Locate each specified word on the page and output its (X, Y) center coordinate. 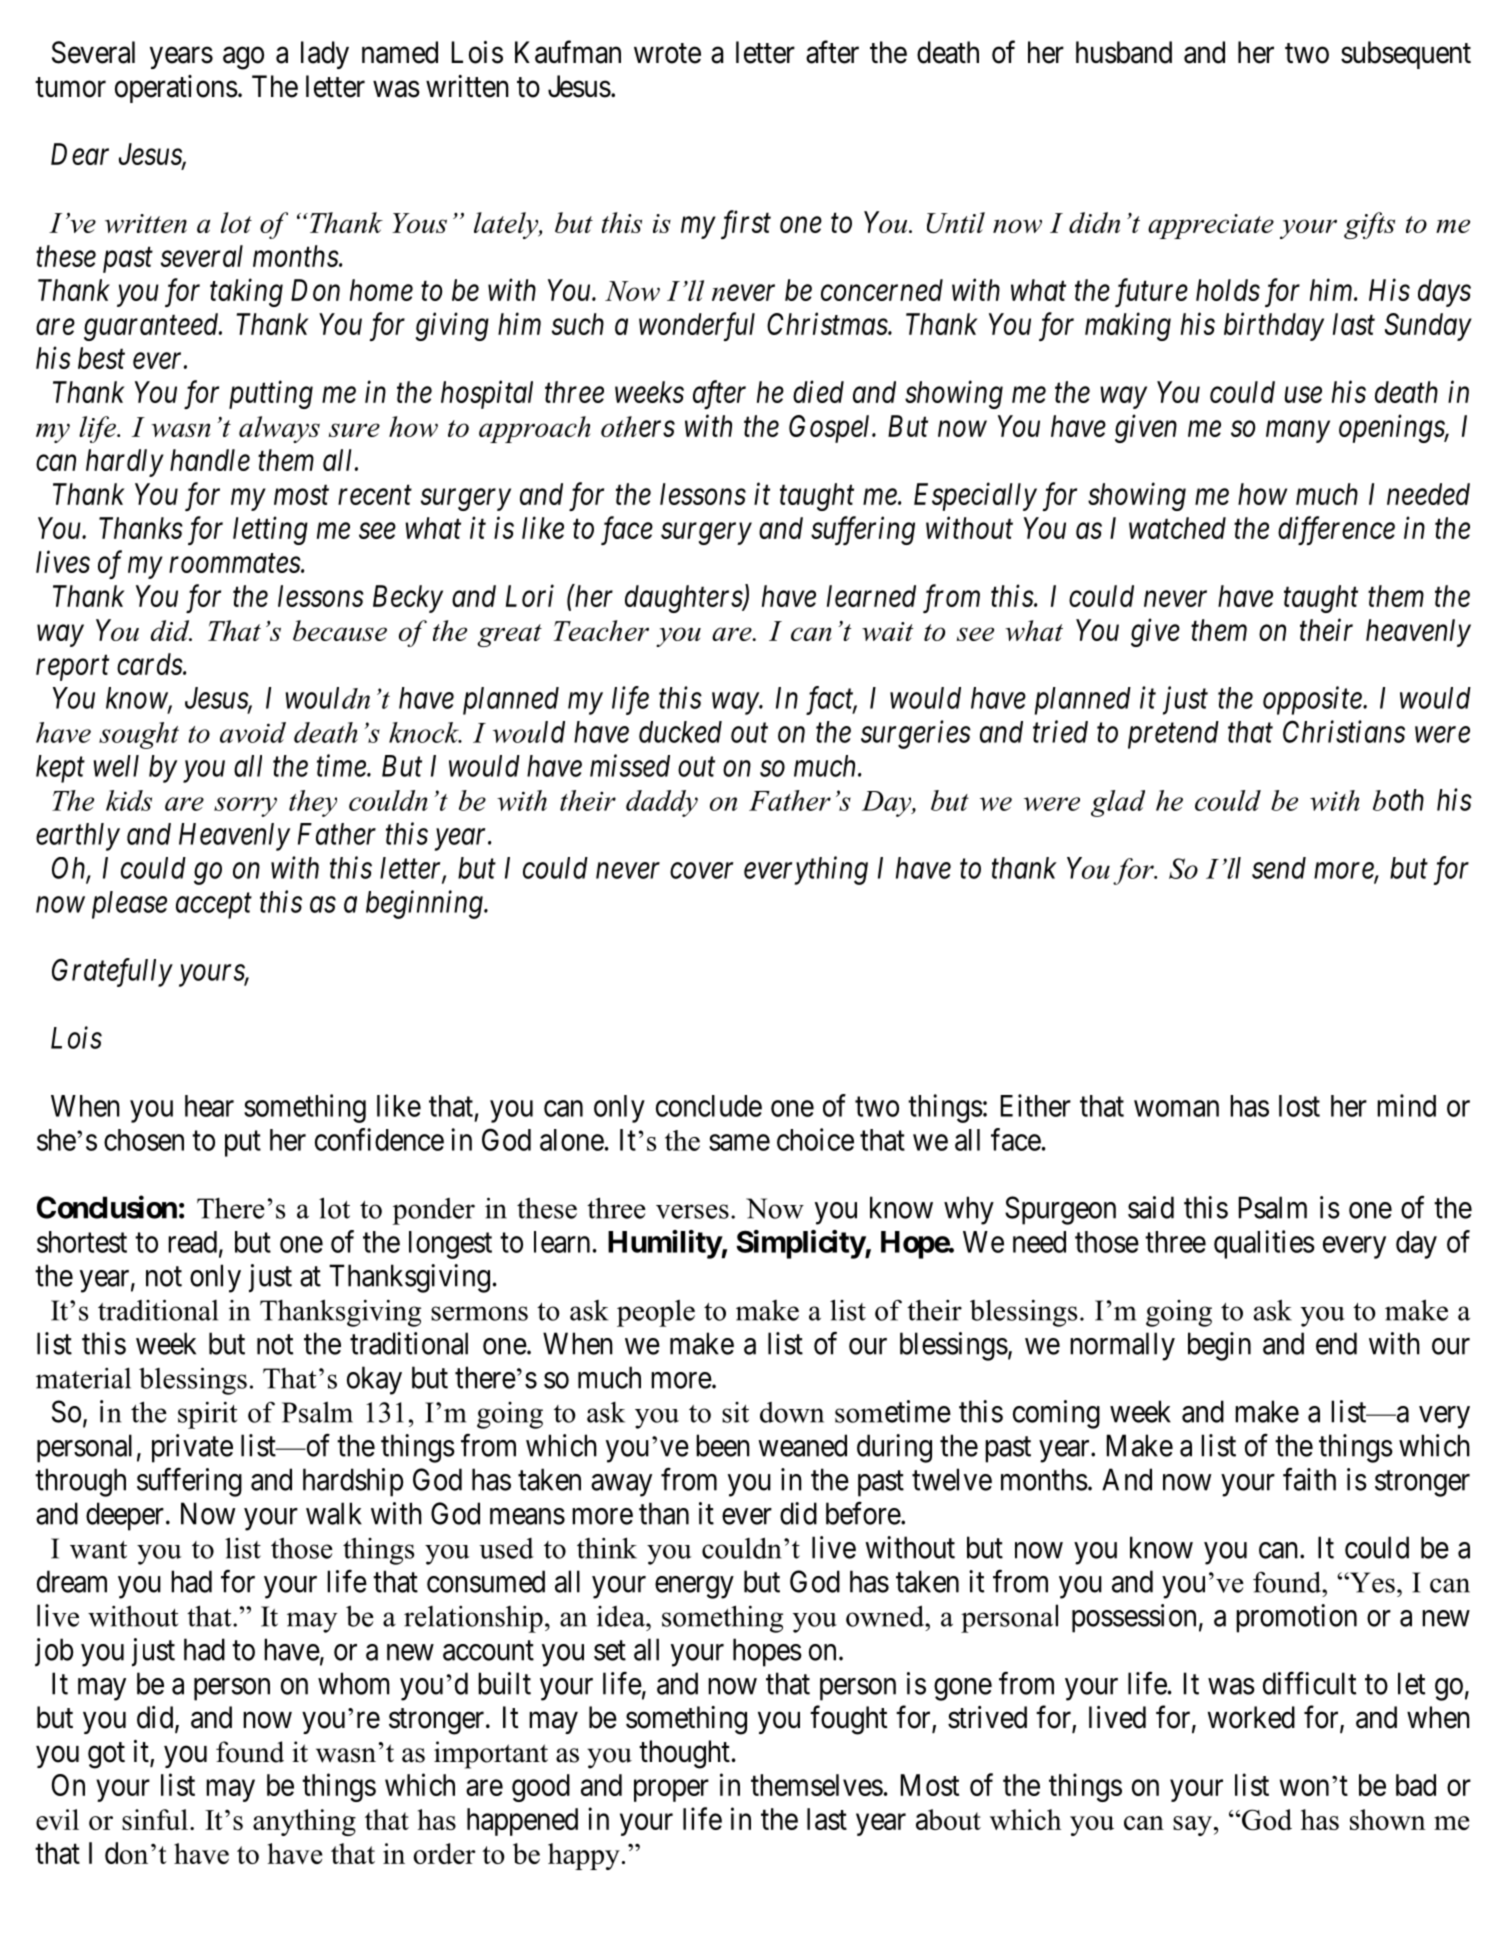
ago (243, 58)
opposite (1313, 701)
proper (671, 1791)
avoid (253, 732)
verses (692, 1211)
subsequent (1406, 55)
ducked (680, 732)
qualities (1264, 1244)
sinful (155, 1819)
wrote (667, 53)
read (192, 1242)
